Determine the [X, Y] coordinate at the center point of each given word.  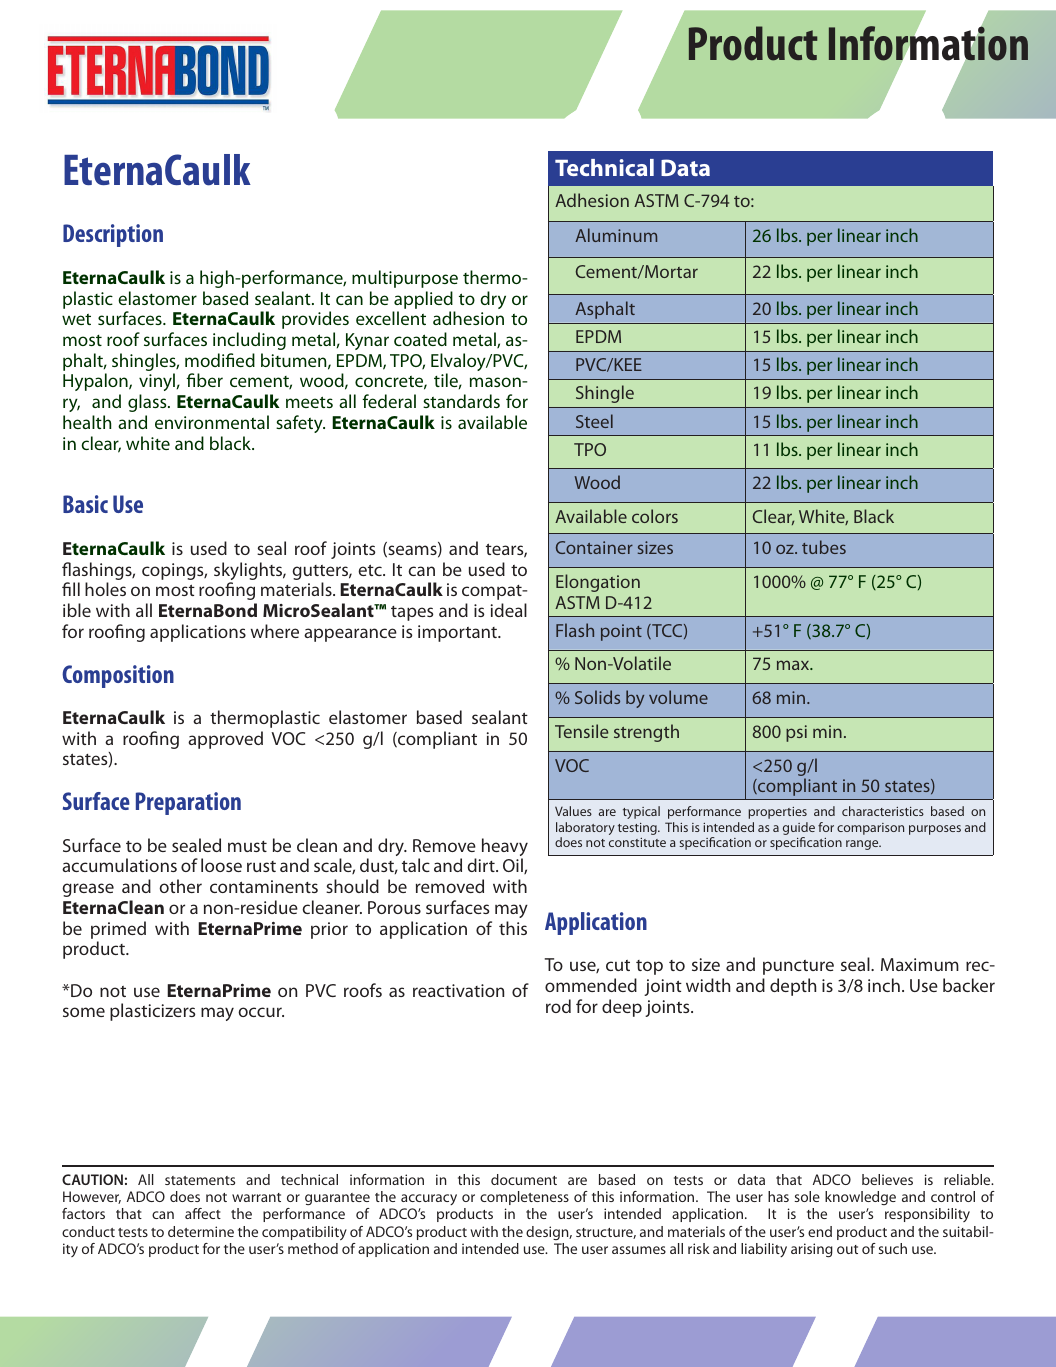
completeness [524, 1198]
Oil [514, 866]
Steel [594, 421]
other [180, 886]
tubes [824, 547]
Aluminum [616, 235]
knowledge [860, 1198]
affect [203, 1213]
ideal [509, 610]
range [863, 845]
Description [113, 235]
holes [105, 589]
